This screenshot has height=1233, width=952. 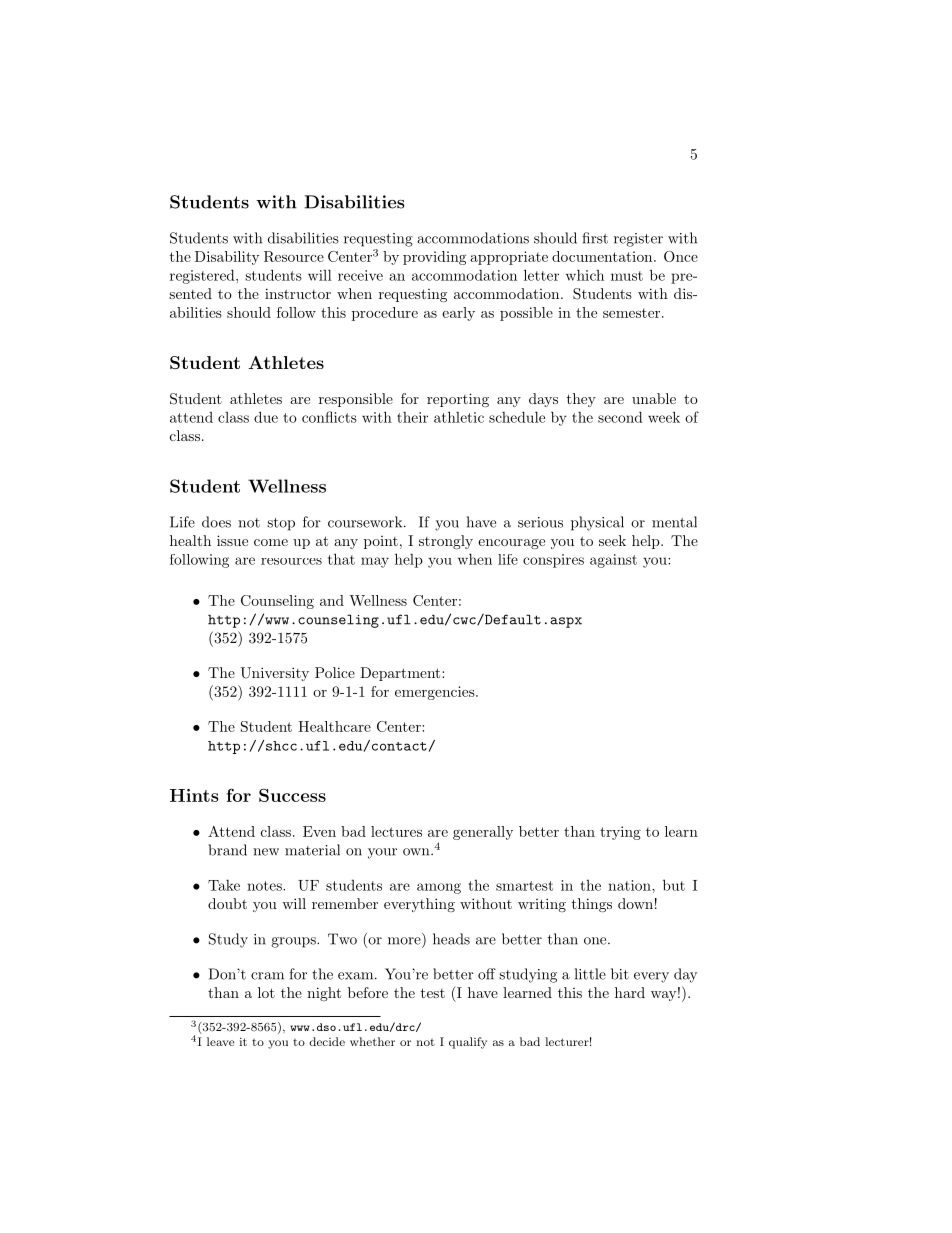 I want to click on providing, so click(x=434, y=258).
